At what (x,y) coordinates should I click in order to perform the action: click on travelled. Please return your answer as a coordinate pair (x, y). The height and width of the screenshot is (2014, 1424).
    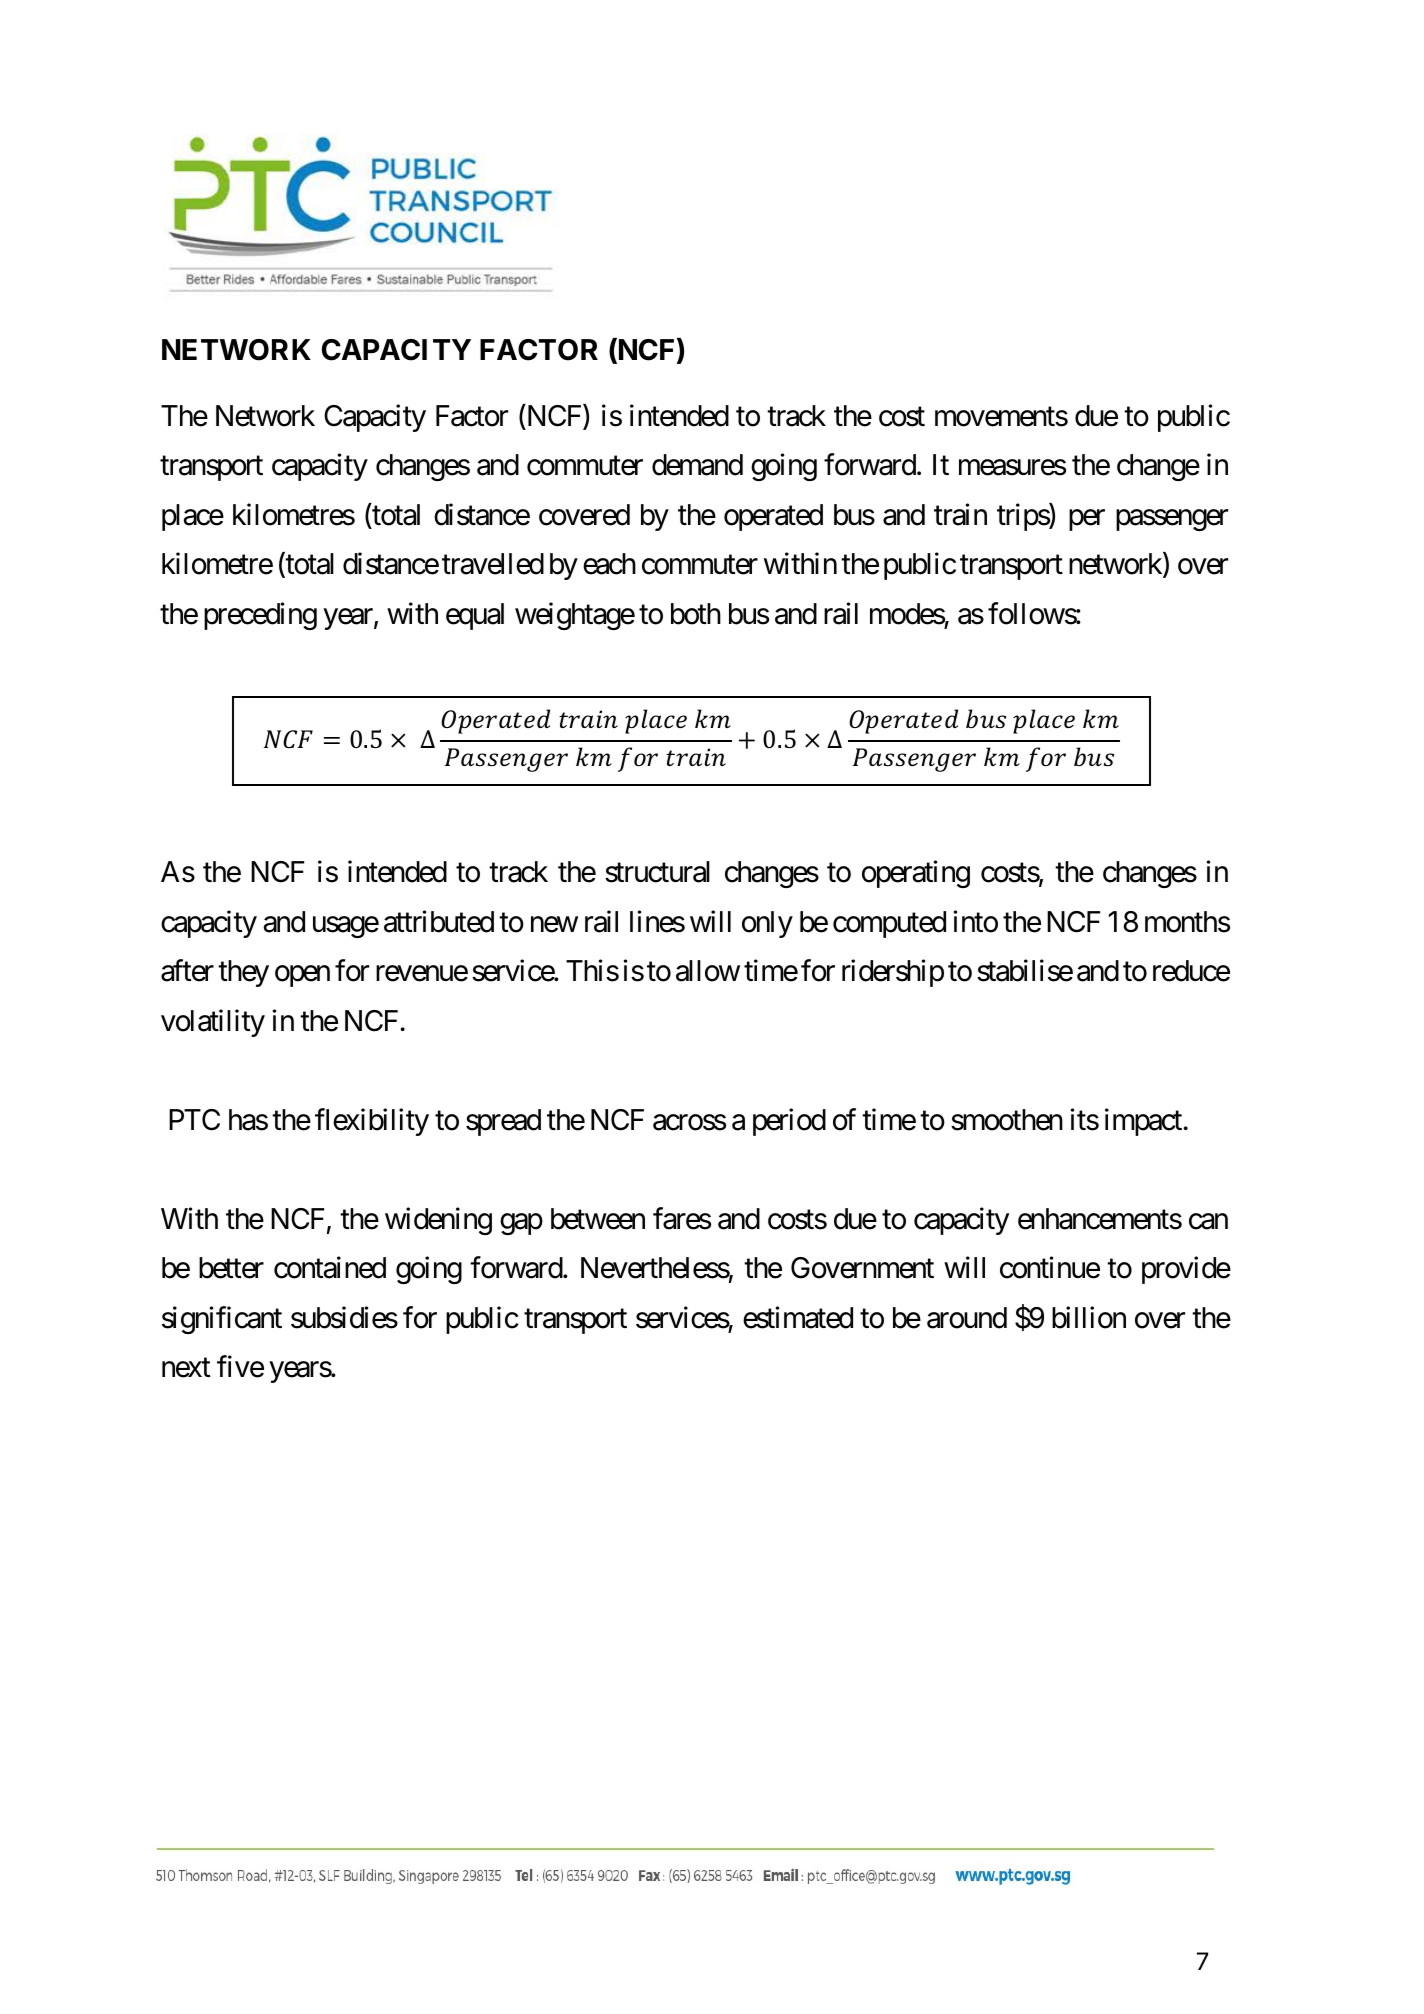
    Looking at the image, I should click on (493, 564).
